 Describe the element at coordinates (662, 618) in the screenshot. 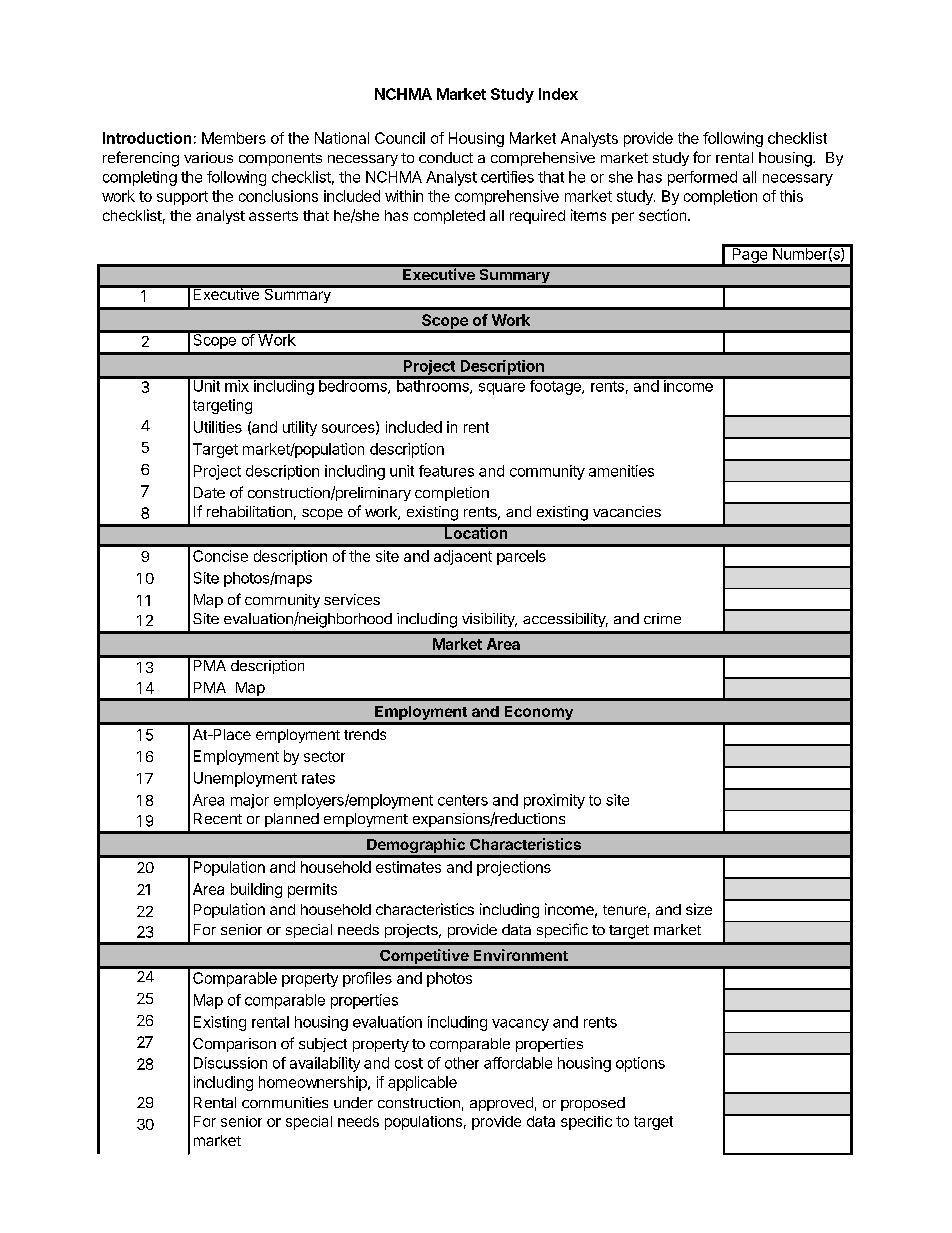

I see `crime` at that location.
